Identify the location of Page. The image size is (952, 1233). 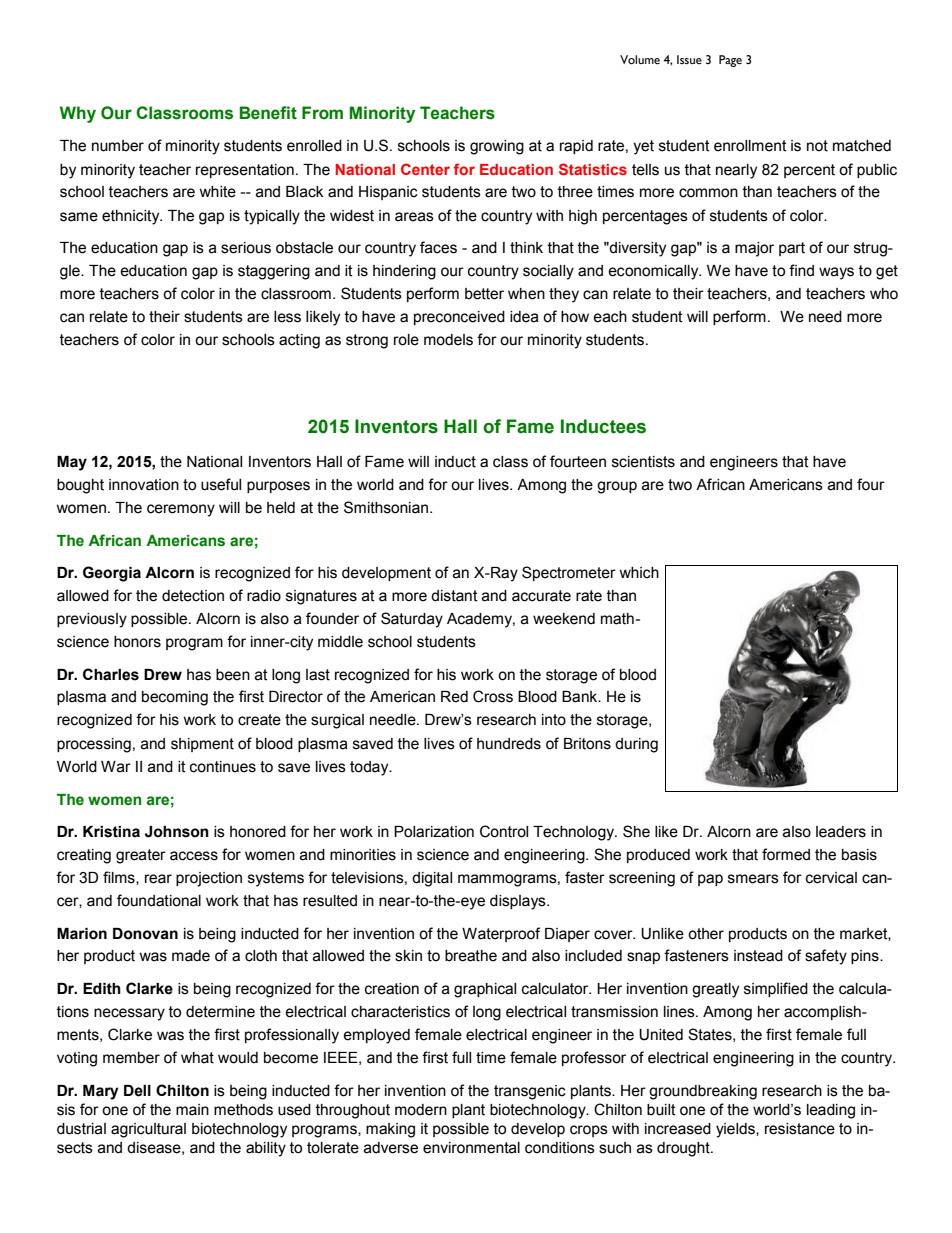
(730, 61).
